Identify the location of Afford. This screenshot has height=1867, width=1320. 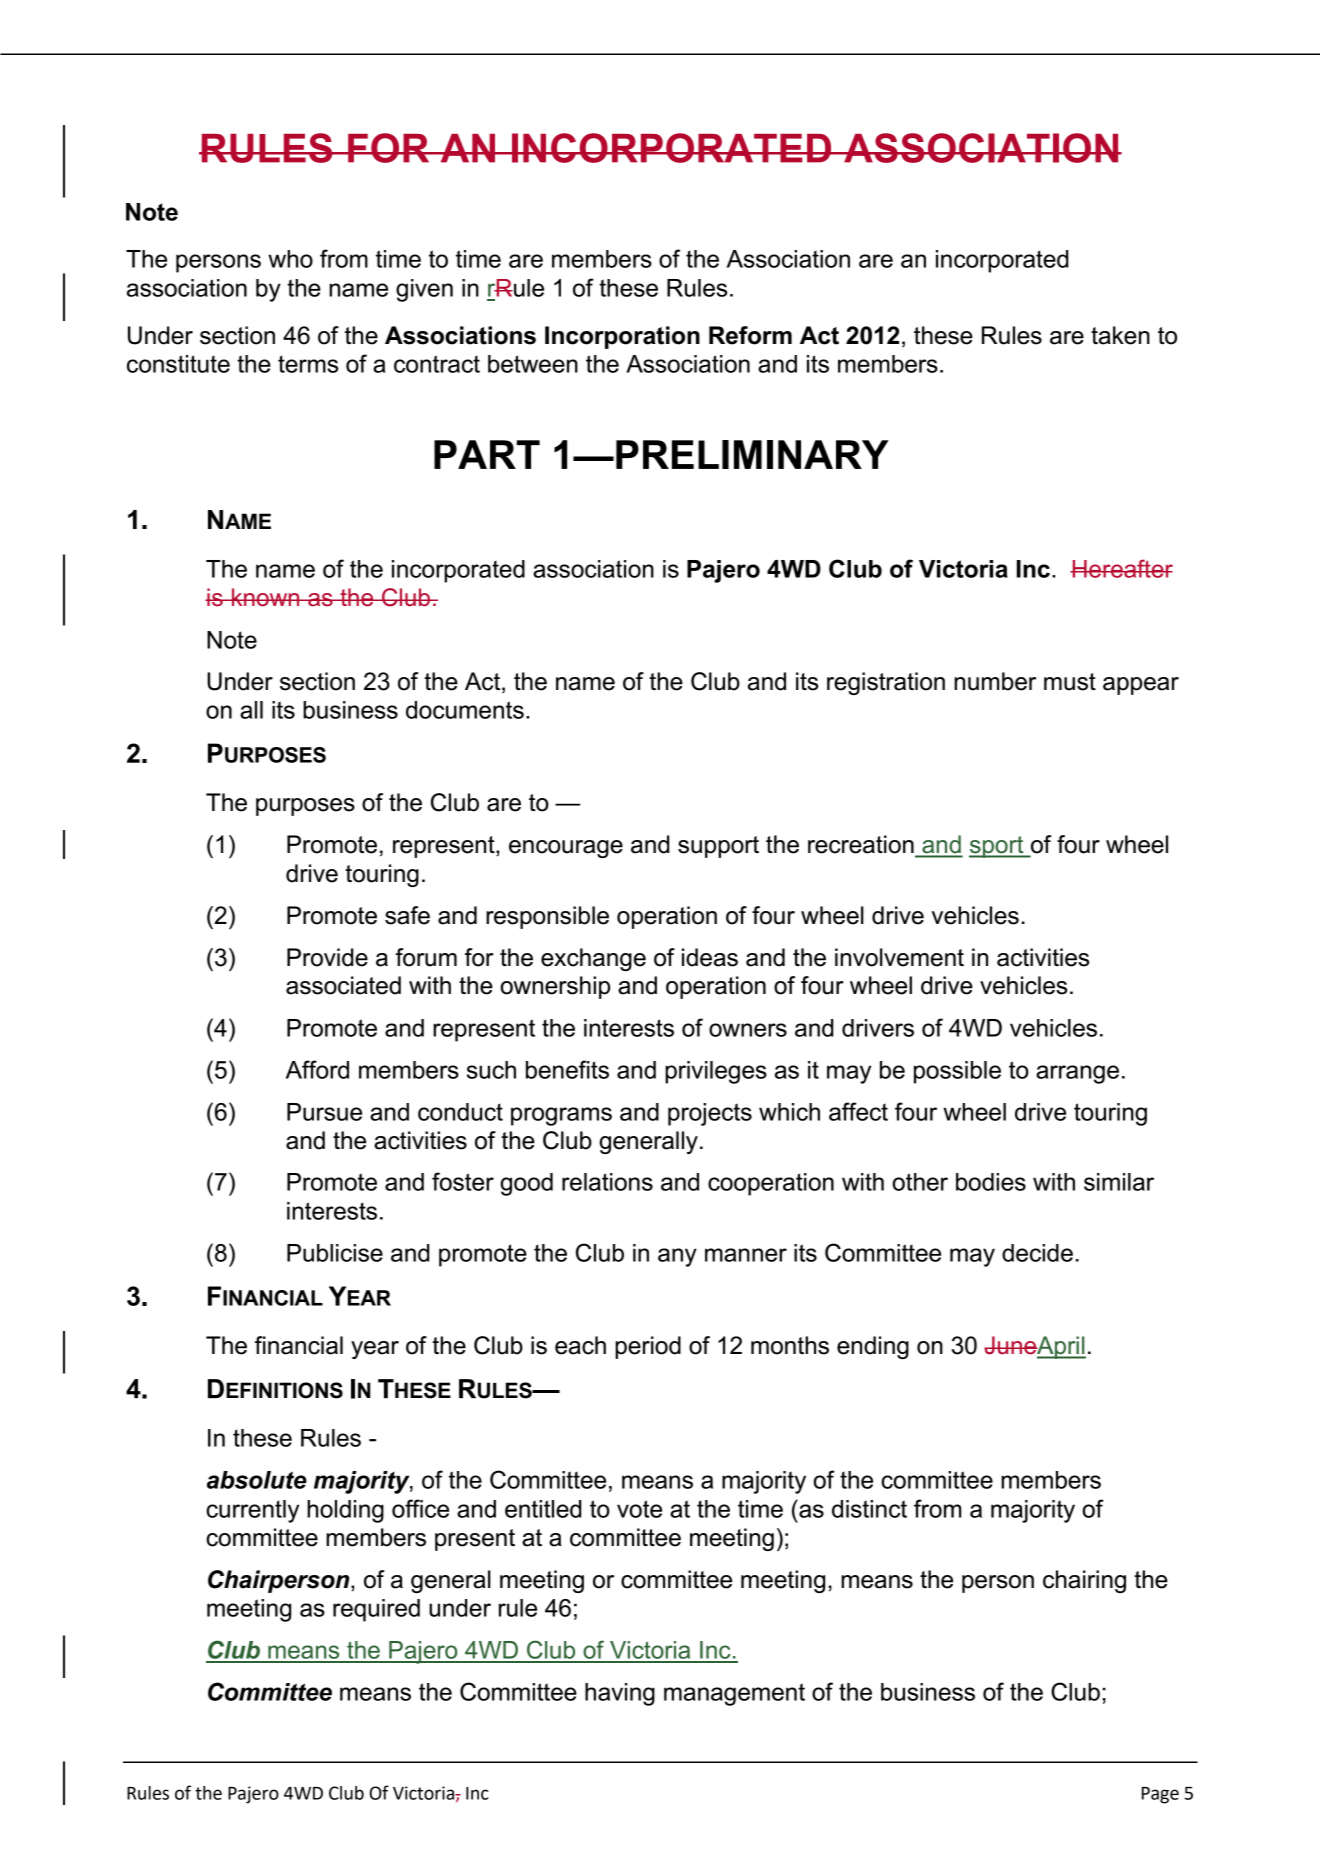
(317, 1069).
